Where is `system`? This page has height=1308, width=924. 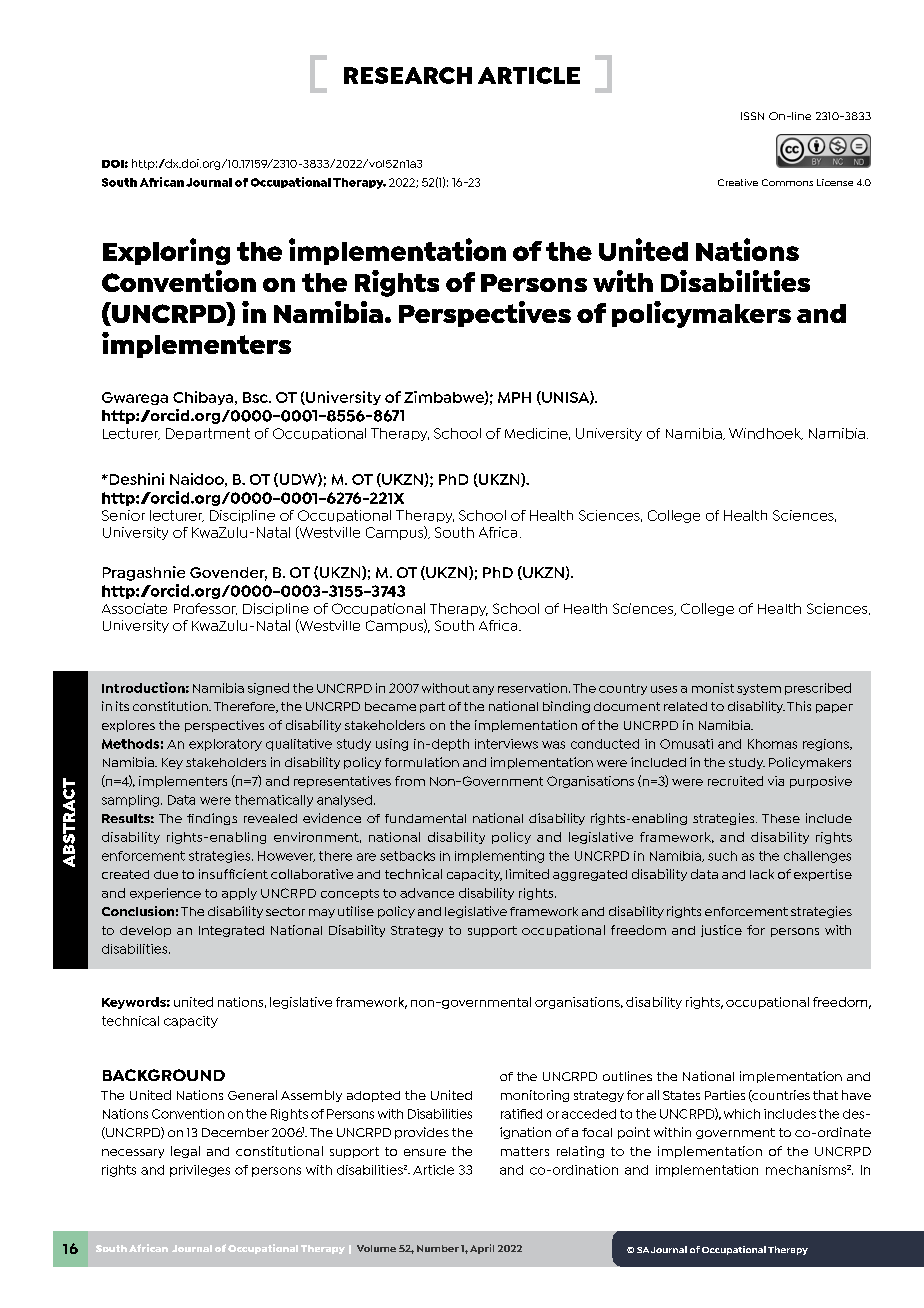
system is located at coordinates (759, 689).
